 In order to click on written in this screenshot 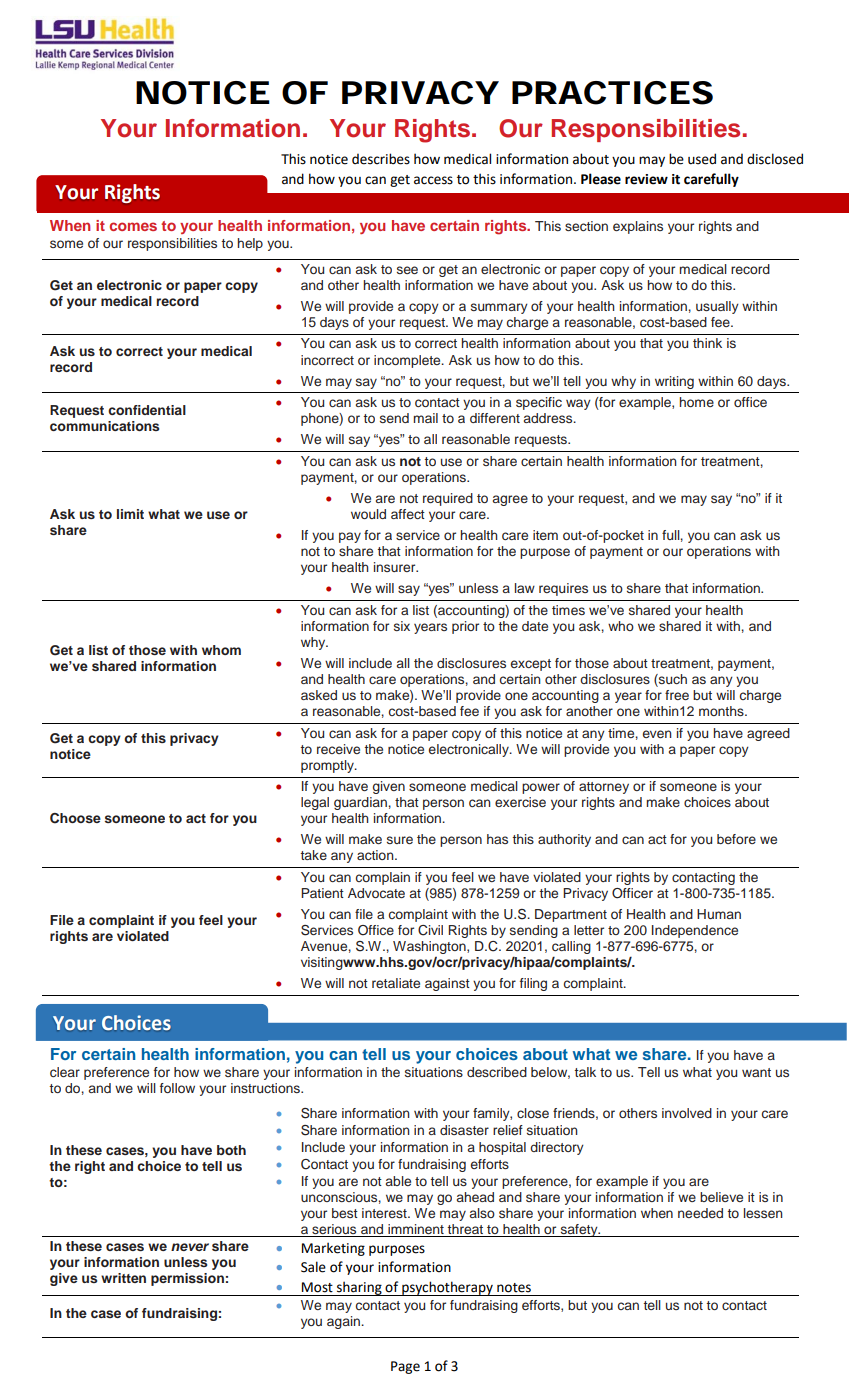, I will do `click(123, 1278)`.
